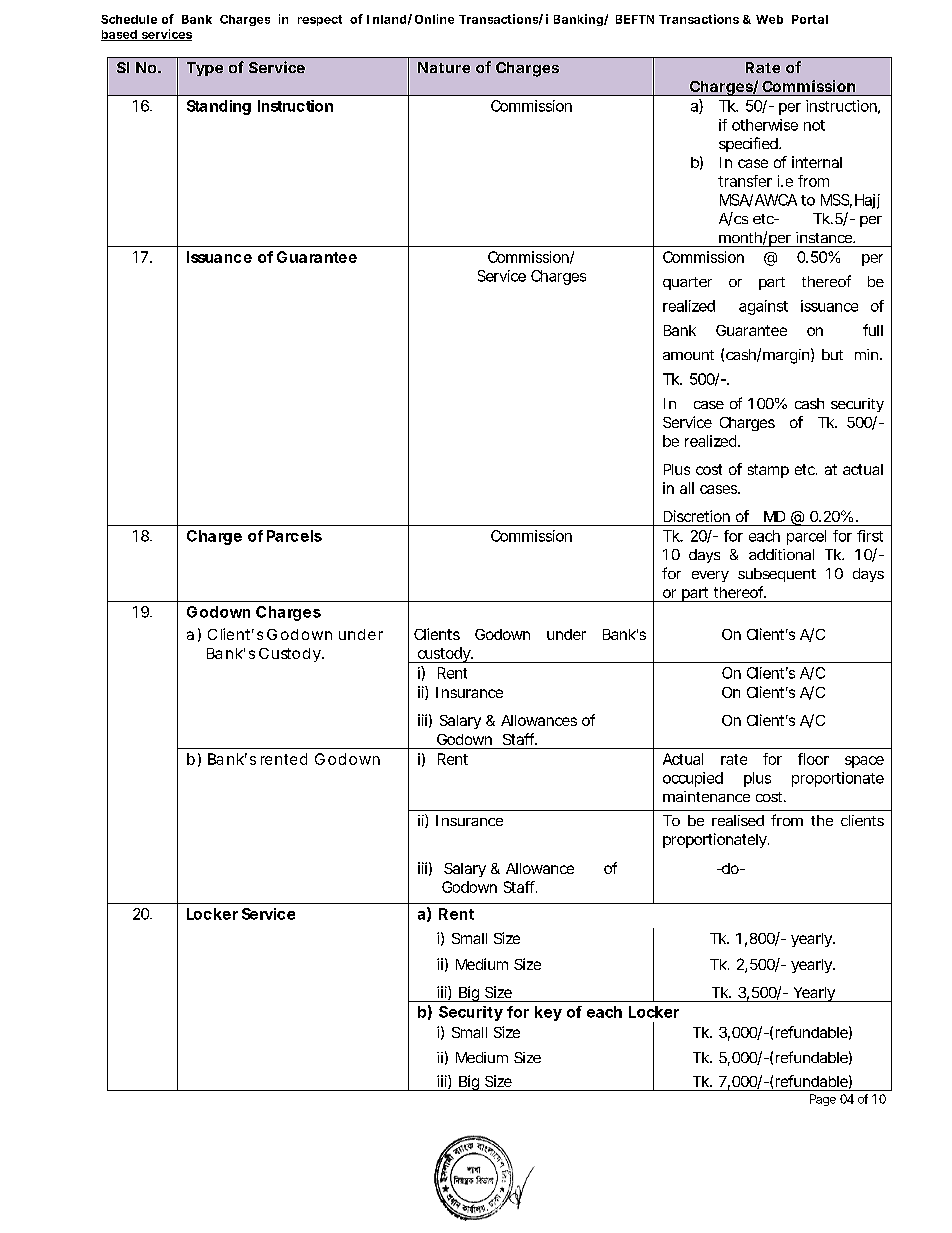 This page has width=952, height=1233. What do you see at coordinates (823, 1100) in the page?
I see `Page` at bounding box center [823, 1100].
